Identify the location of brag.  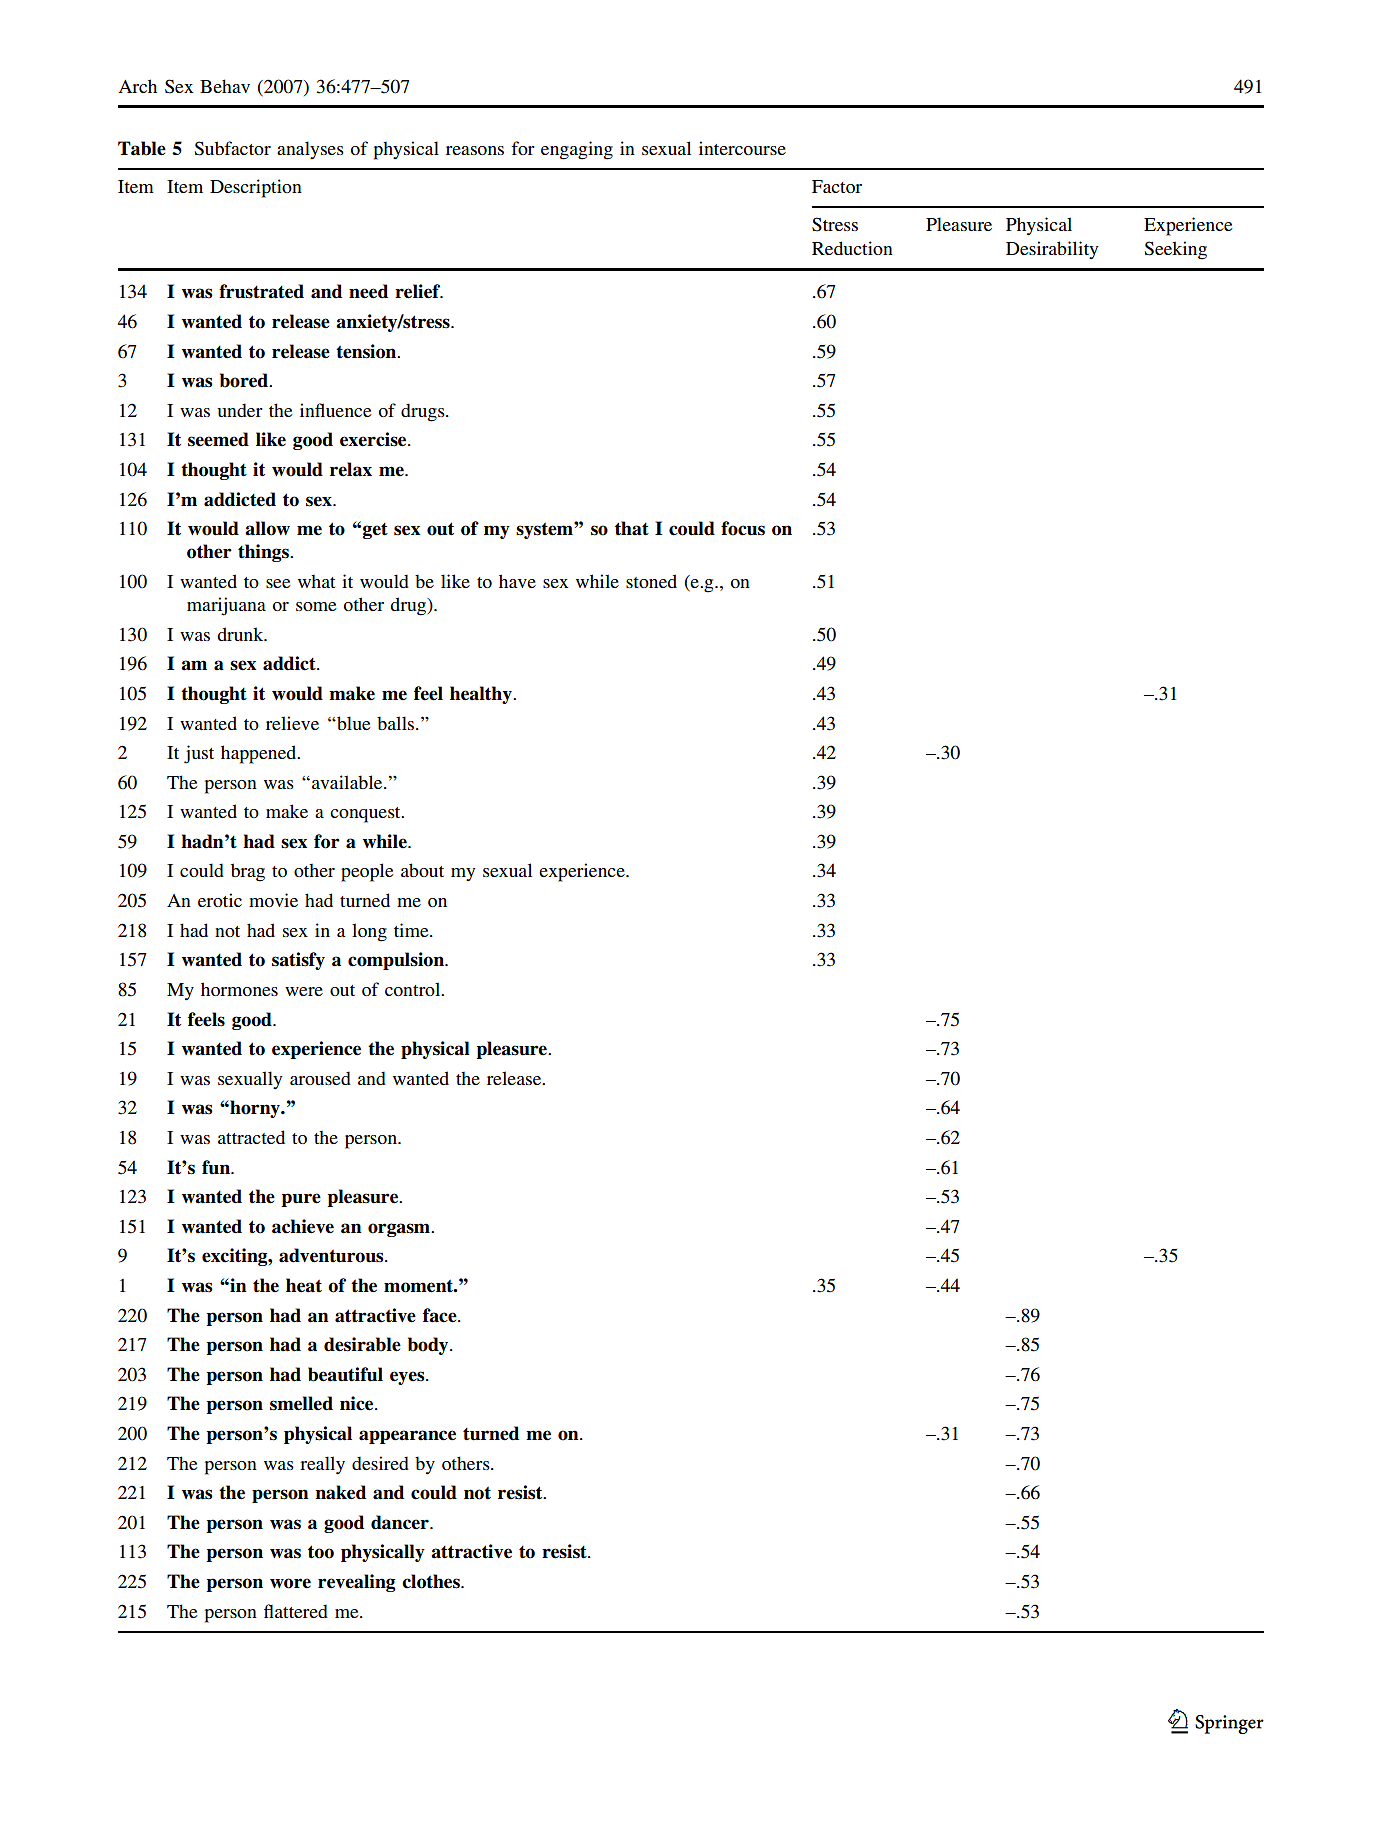
(248, 872).
